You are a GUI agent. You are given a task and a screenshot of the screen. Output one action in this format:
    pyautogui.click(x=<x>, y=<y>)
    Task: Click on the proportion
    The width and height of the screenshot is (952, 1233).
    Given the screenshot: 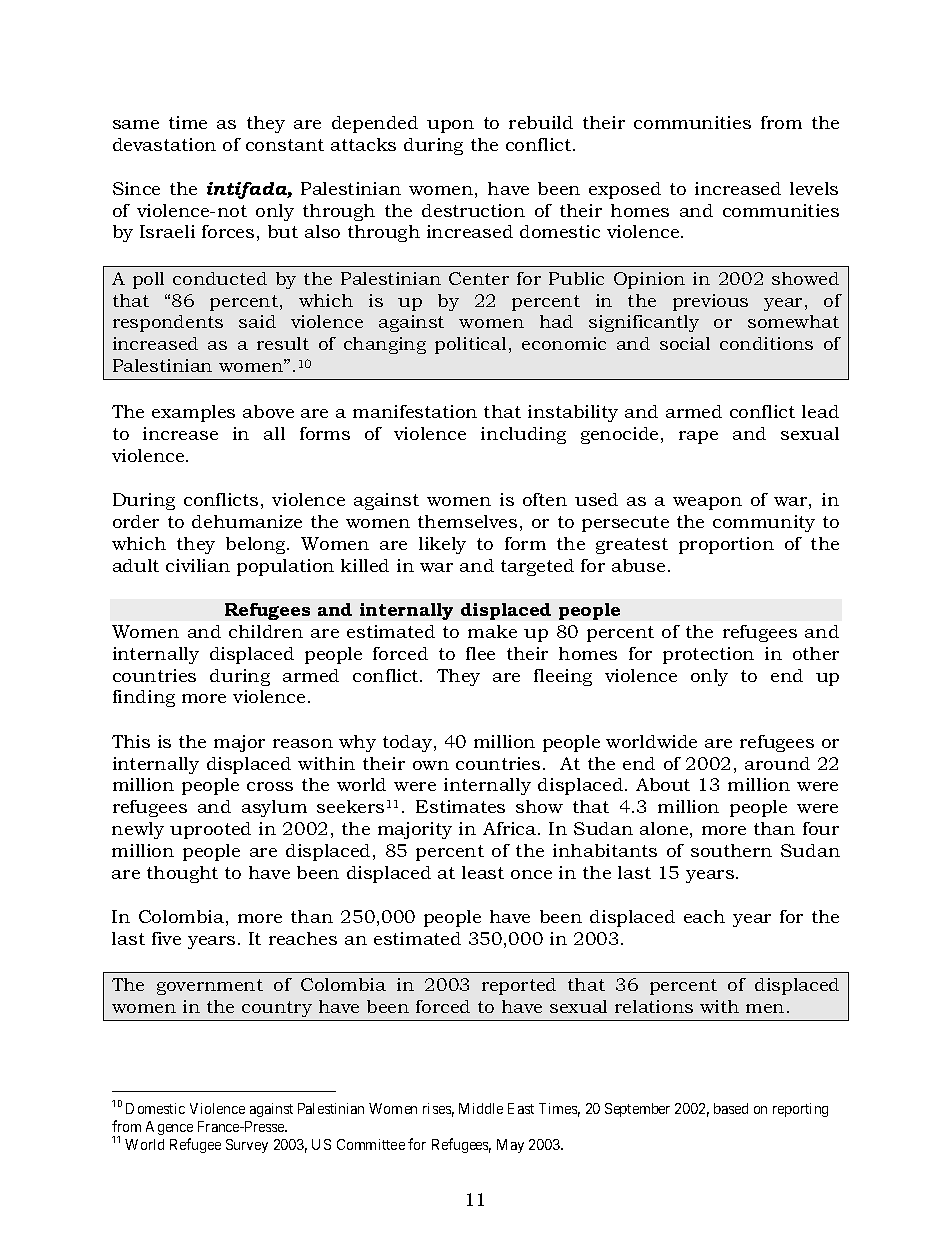 What is the action you would take?
    pyautogui.click(x=726, y=545)
